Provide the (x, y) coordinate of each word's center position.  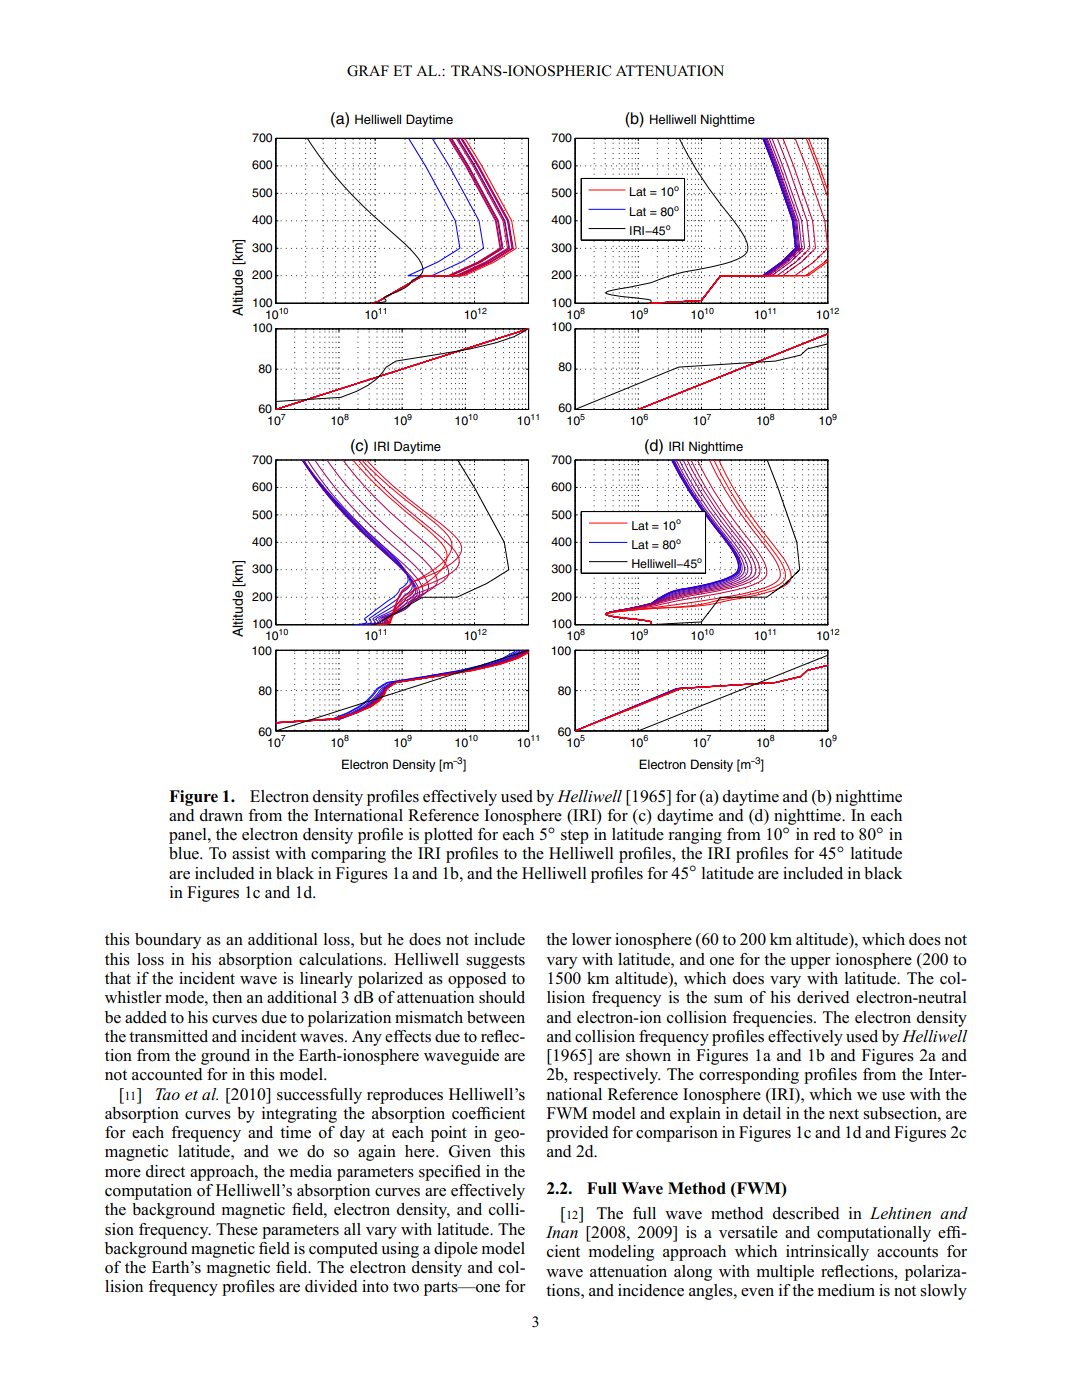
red (824, 834)
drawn (221, 815)
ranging (695, 836)
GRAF (368, 71)
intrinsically (827, 1253)
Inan (562, 1232)
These (237, 1229)
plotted (448, 836)
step (575, 837)
